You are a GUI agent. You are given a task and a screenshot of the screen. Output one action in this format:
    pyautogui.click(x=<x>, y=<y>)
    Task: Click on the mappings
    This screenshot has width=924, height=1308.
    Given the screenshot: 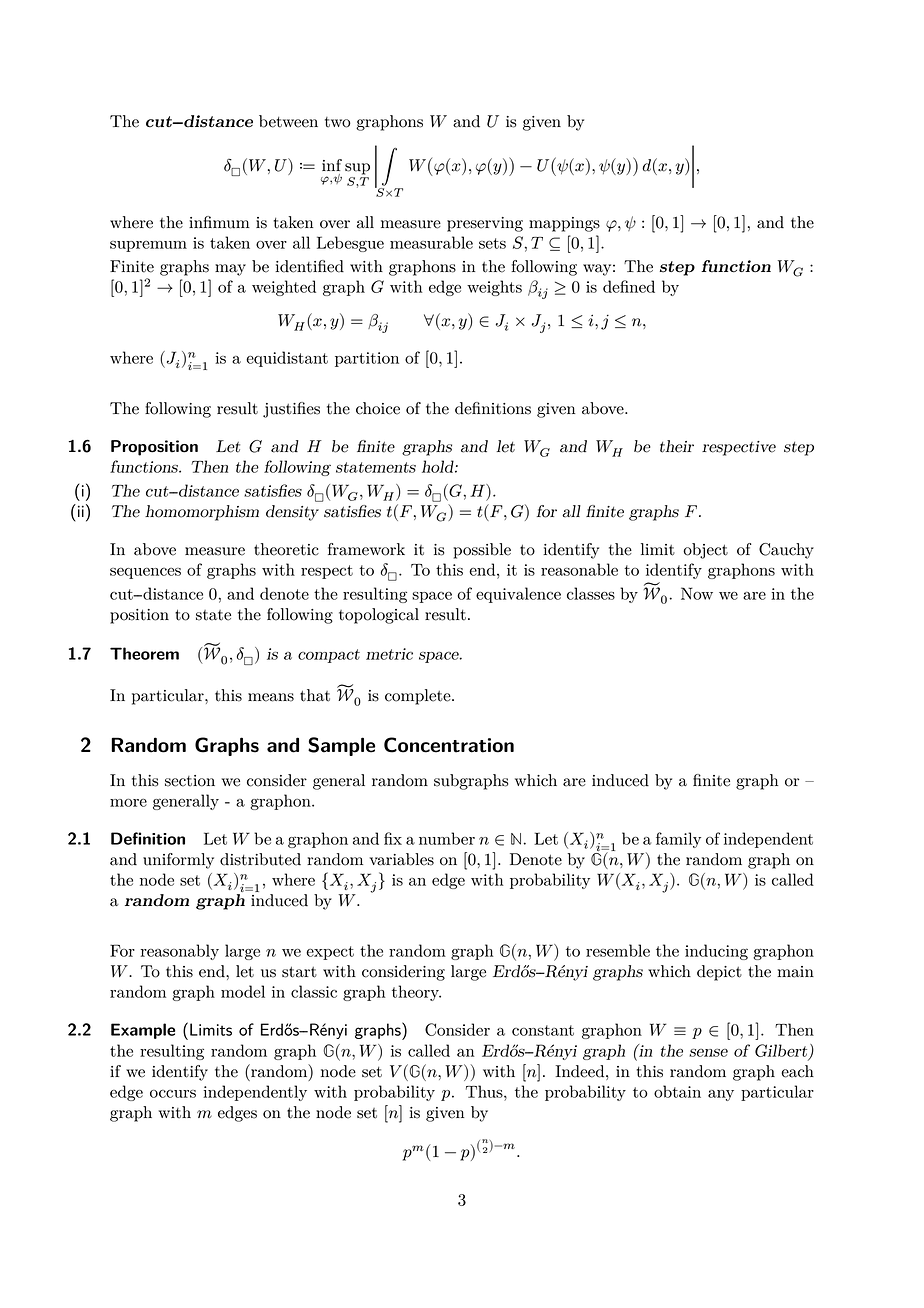 What is the action you would take?
    pyautogui.click(x=564, y=224)
